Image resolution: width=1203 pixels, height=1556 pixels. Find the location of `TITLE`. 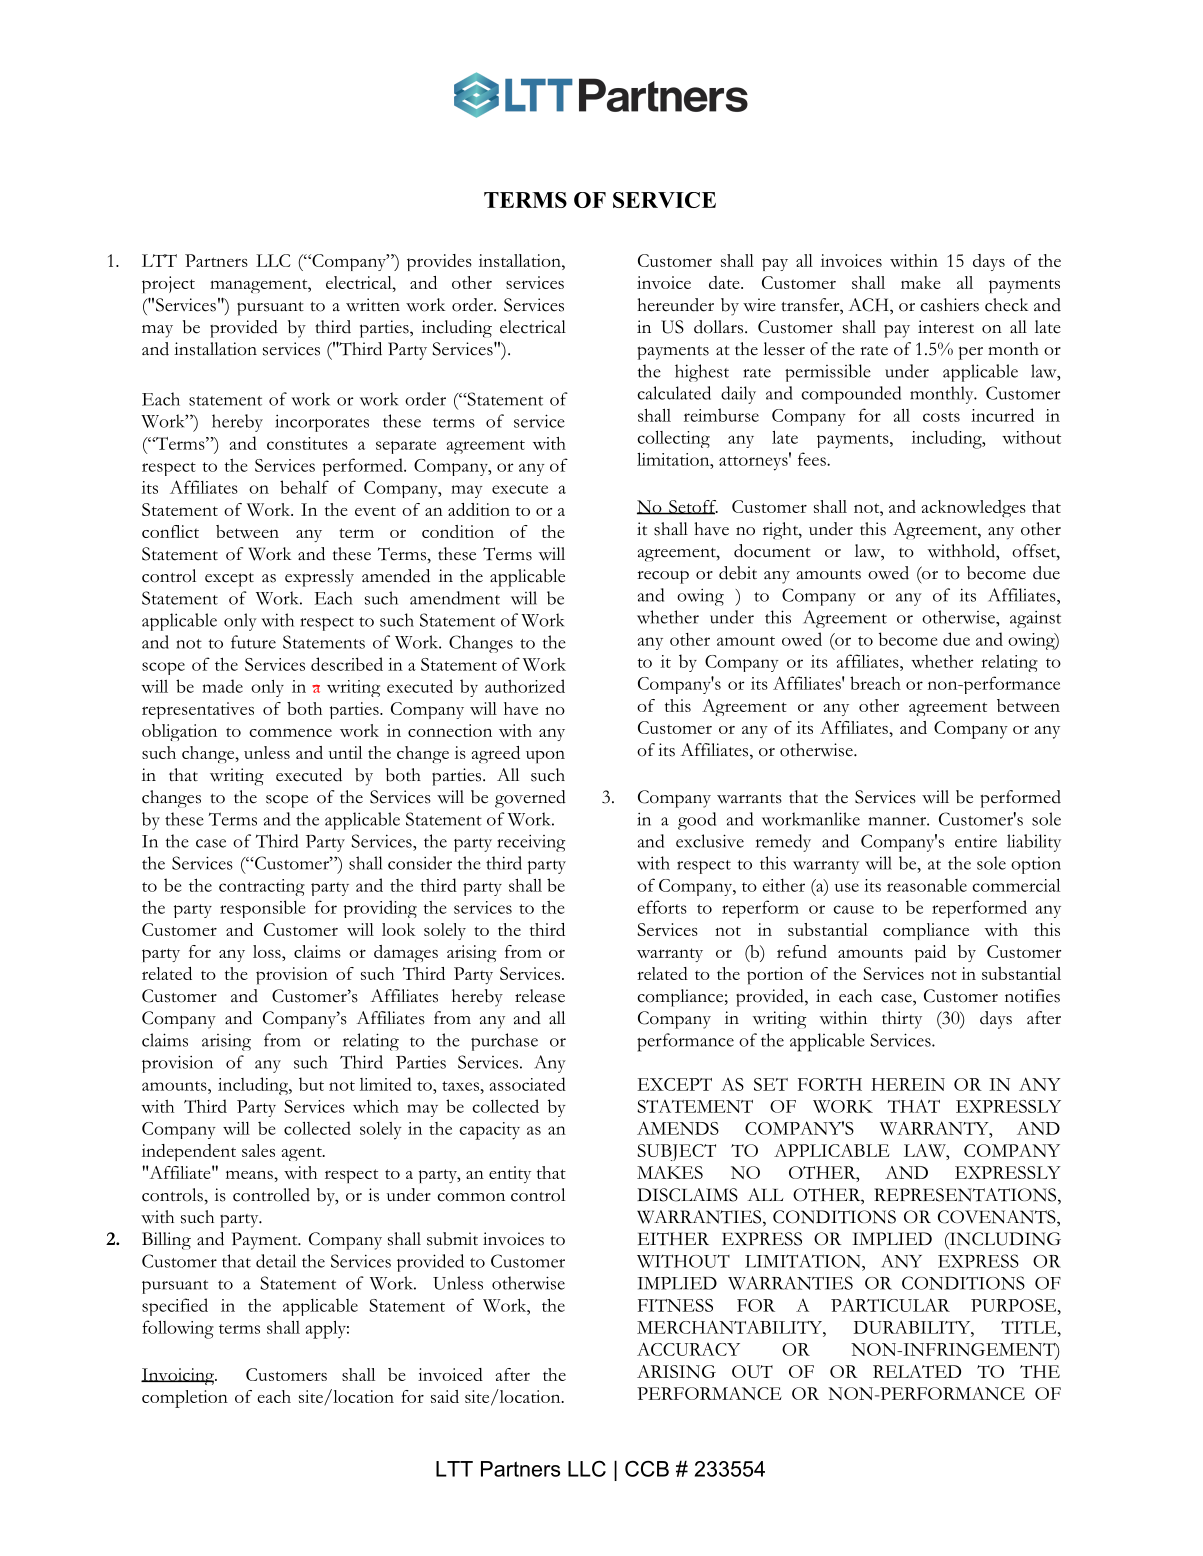

TITLE is located at coordinates (1030, 1327).
